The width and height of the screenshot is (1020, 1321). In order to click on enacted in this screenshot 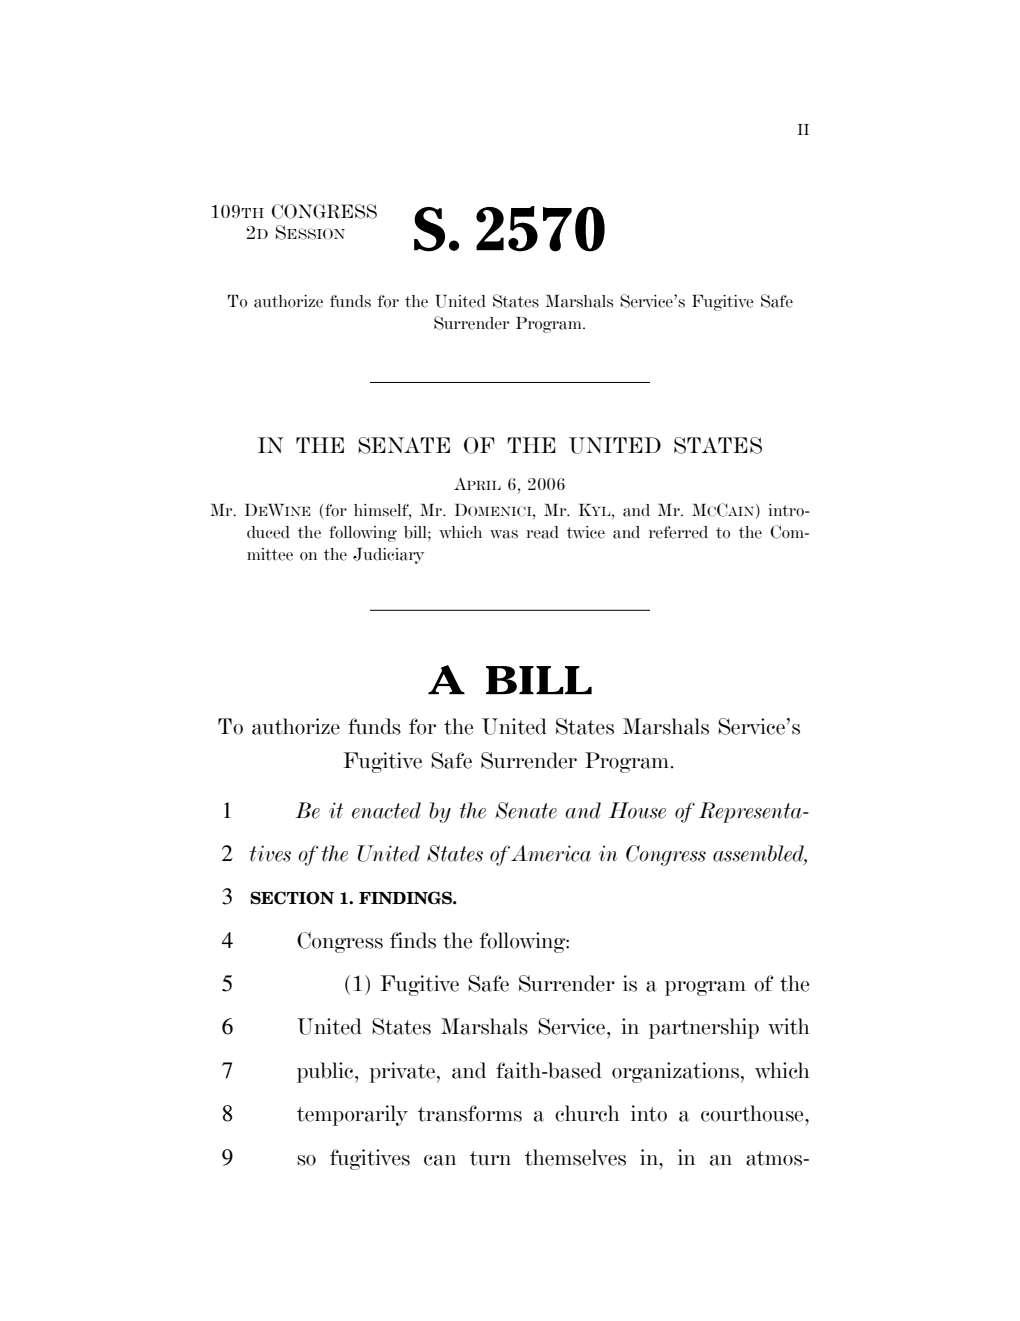, I will do `click(386, 810)`.
